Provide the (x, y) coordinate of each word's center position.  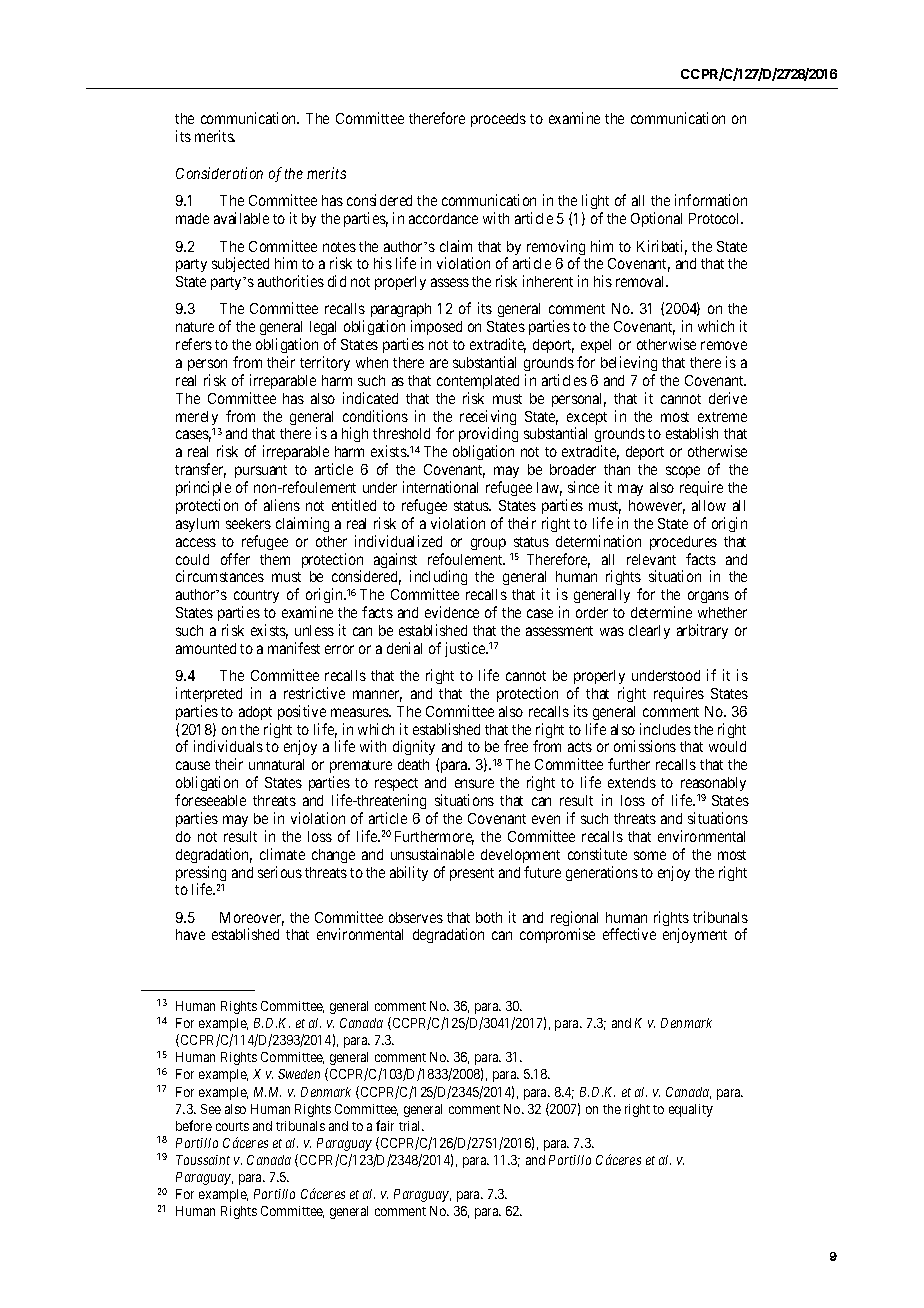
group (488, 544)
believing (629, 363)
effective (629, 934)
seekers (248, 523)
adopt (255, 713)
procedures (683, 543)
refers (194, 344)
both (489, 917)
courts (232, 1126)
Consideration (219, 173)
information (711, 200)
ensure (474, 783)
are (439, 363)
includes (665, 729)
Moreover (252, 919)
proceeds (498, 120)
